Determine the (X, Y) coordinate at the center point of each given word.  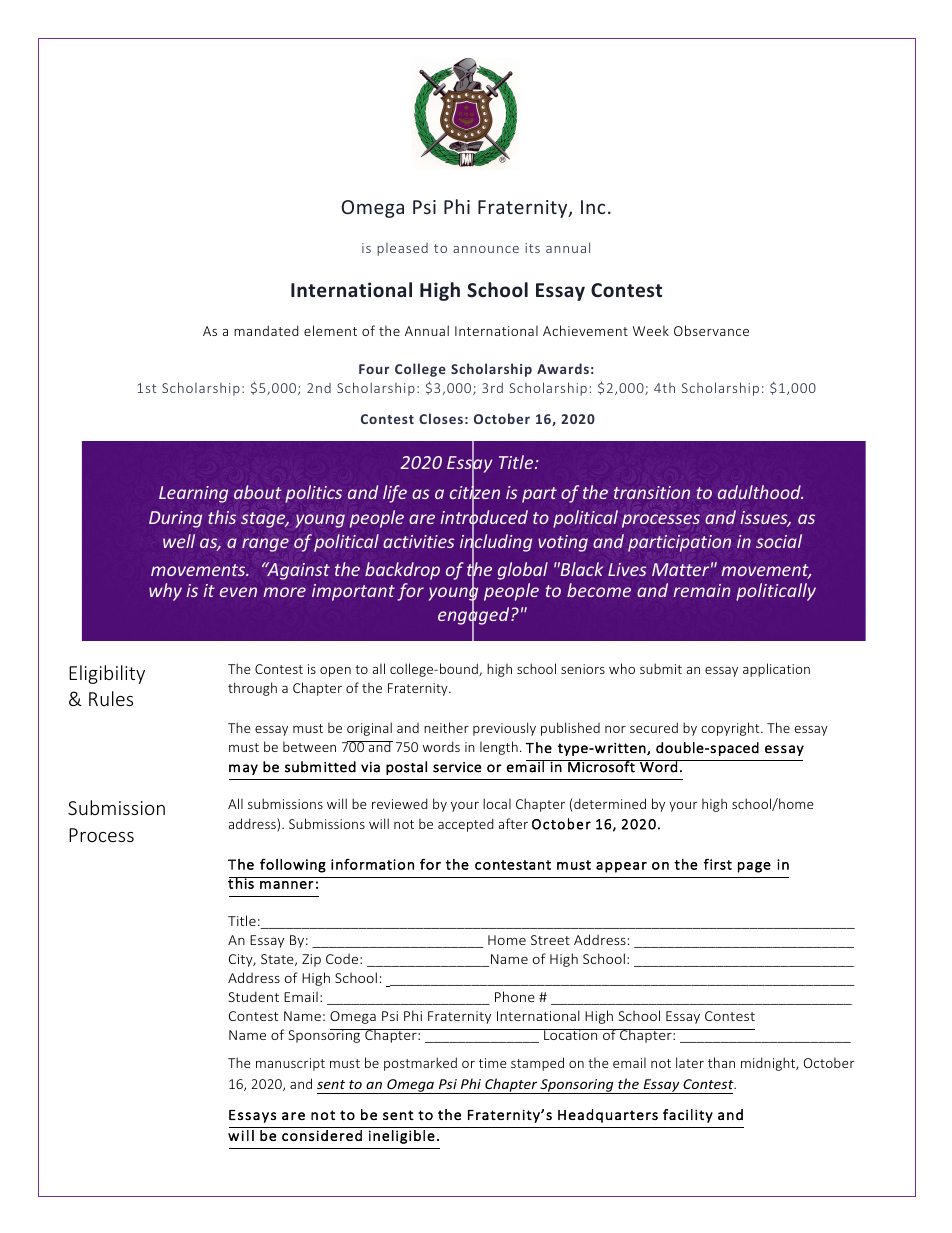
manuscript (290, 1064)
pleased (402, 249)
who (622, 668)
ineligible (402, 1137)
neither (446, 727)
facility (688, 1116)
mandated (266, 330)
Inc (593, 207)
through (252, 689)
